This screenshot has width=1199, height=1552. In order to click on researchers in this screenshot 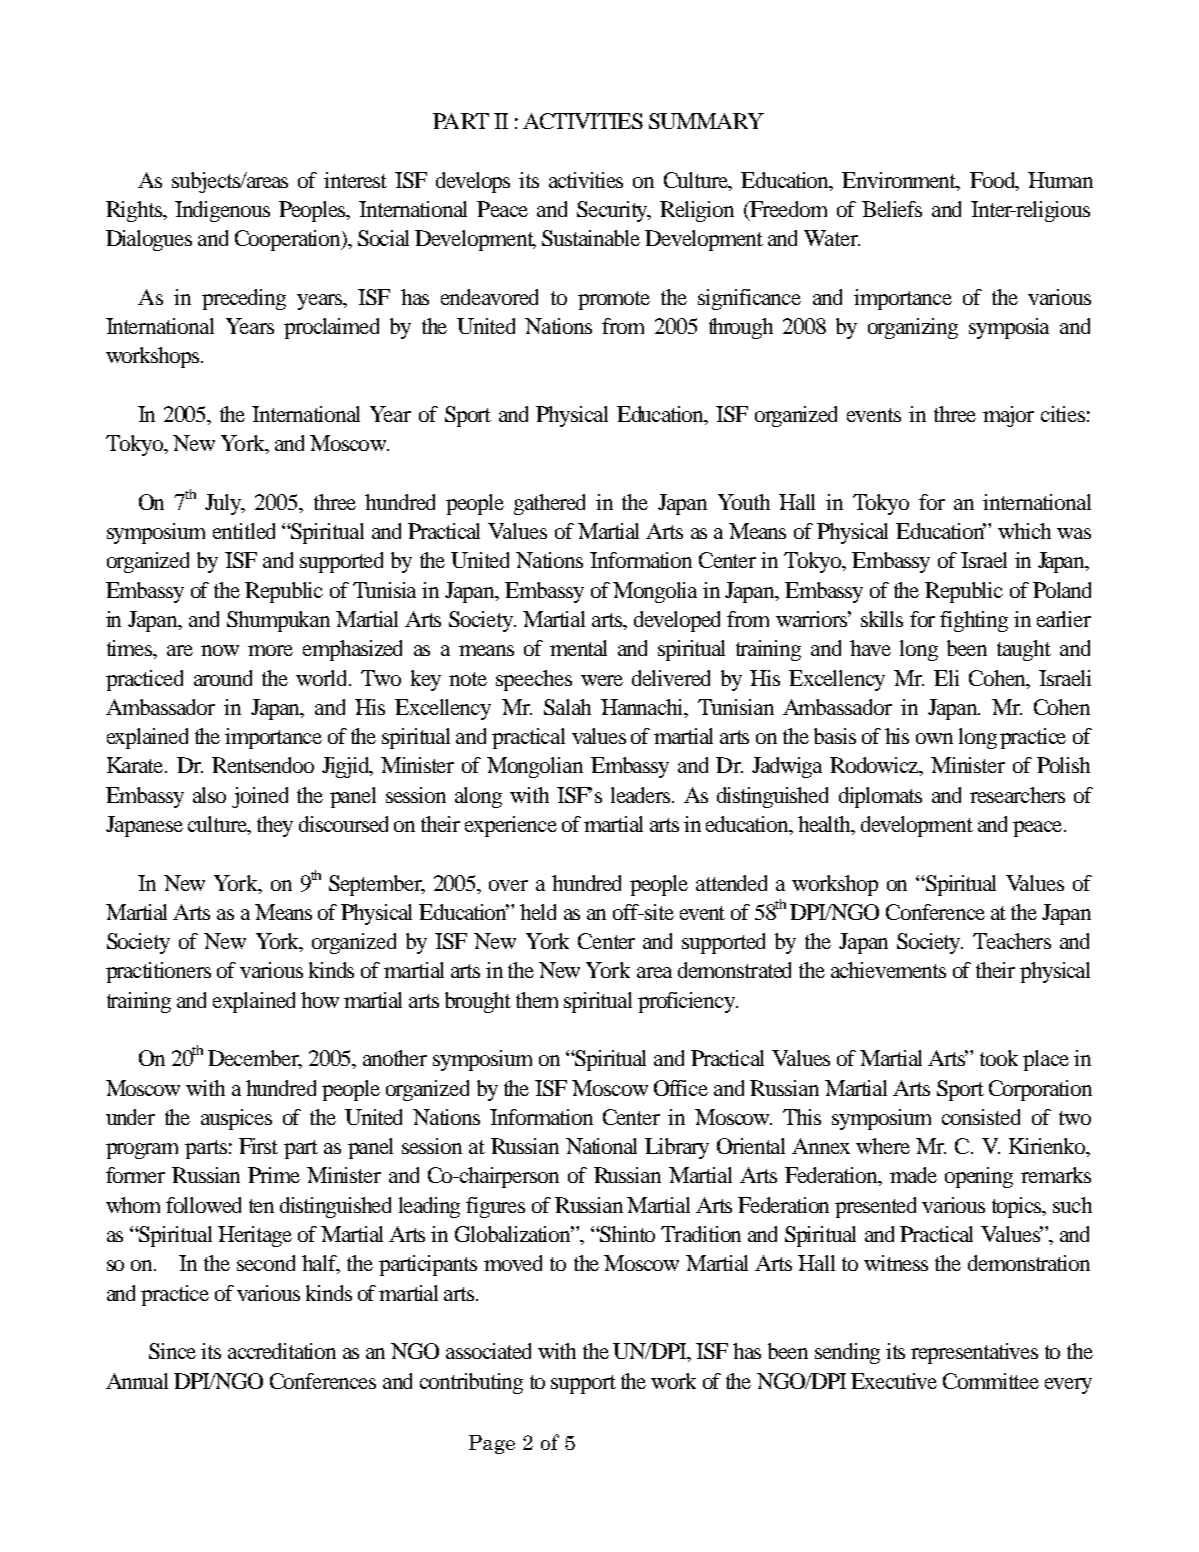, I will do `click(1017, 795)`.
